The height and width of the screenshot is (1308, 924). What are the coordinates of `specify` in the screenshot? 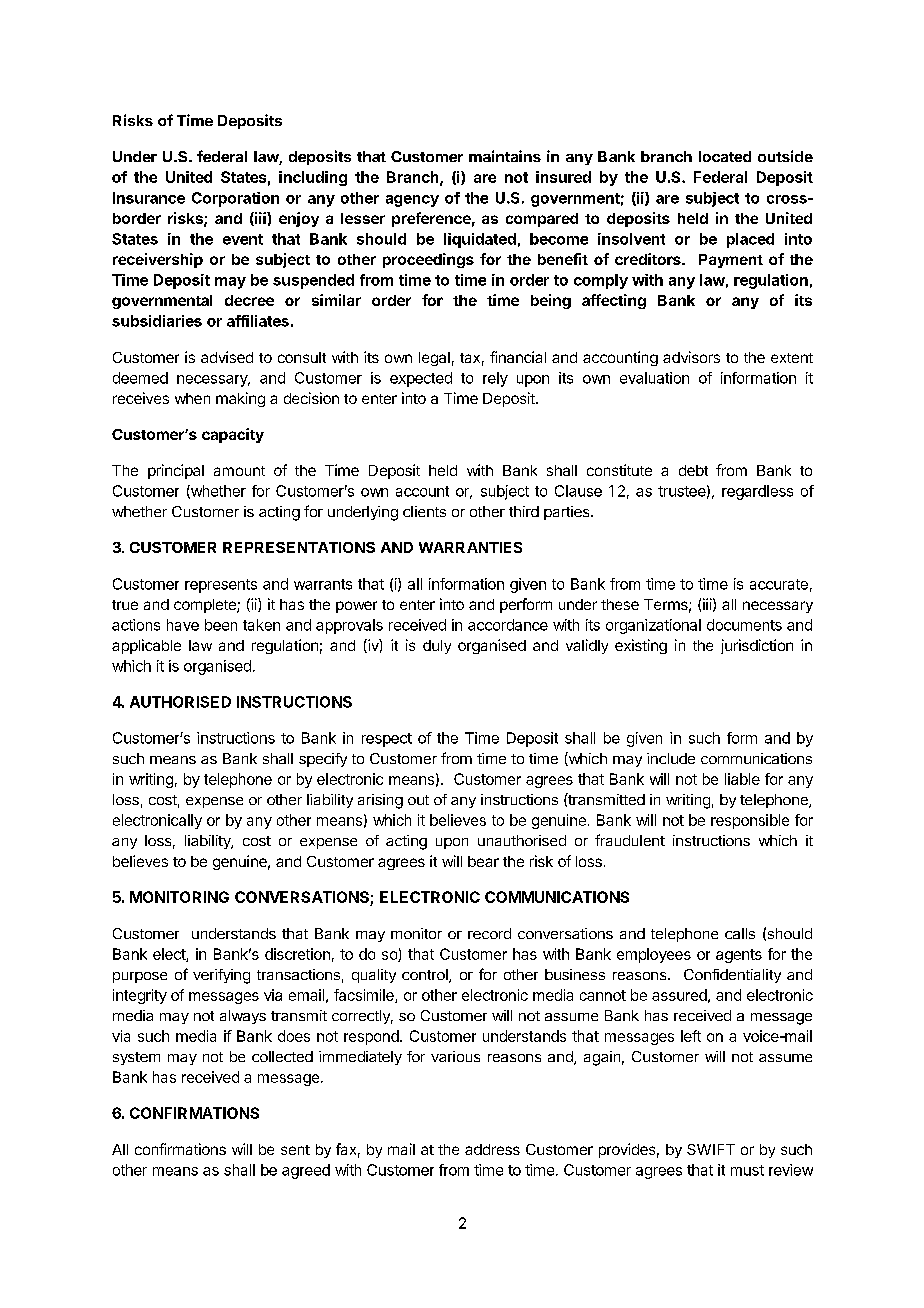 It's located at (323, 760).
